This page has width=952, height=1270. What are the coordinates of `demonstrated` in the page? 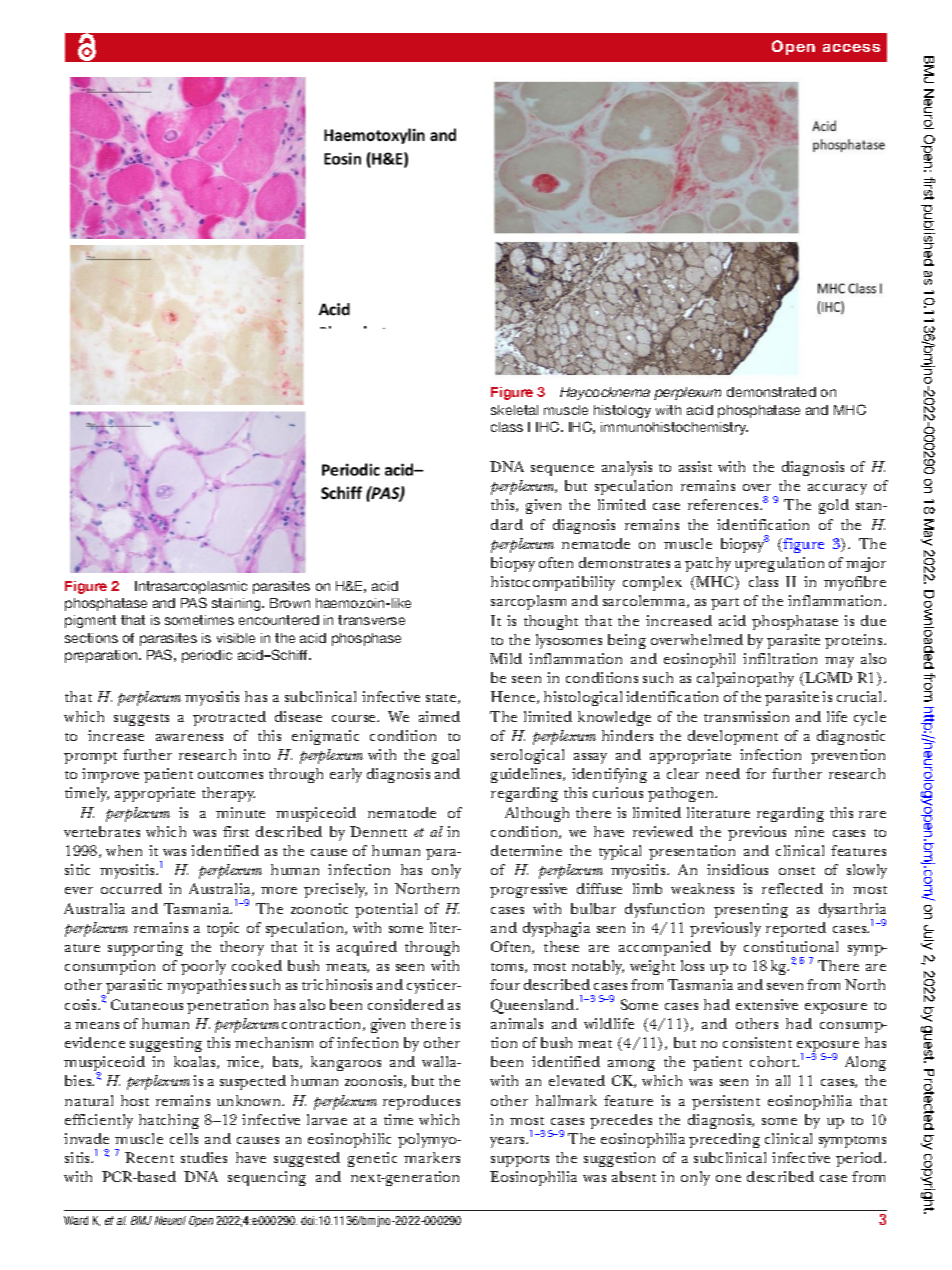 It's located at (771, 392).
